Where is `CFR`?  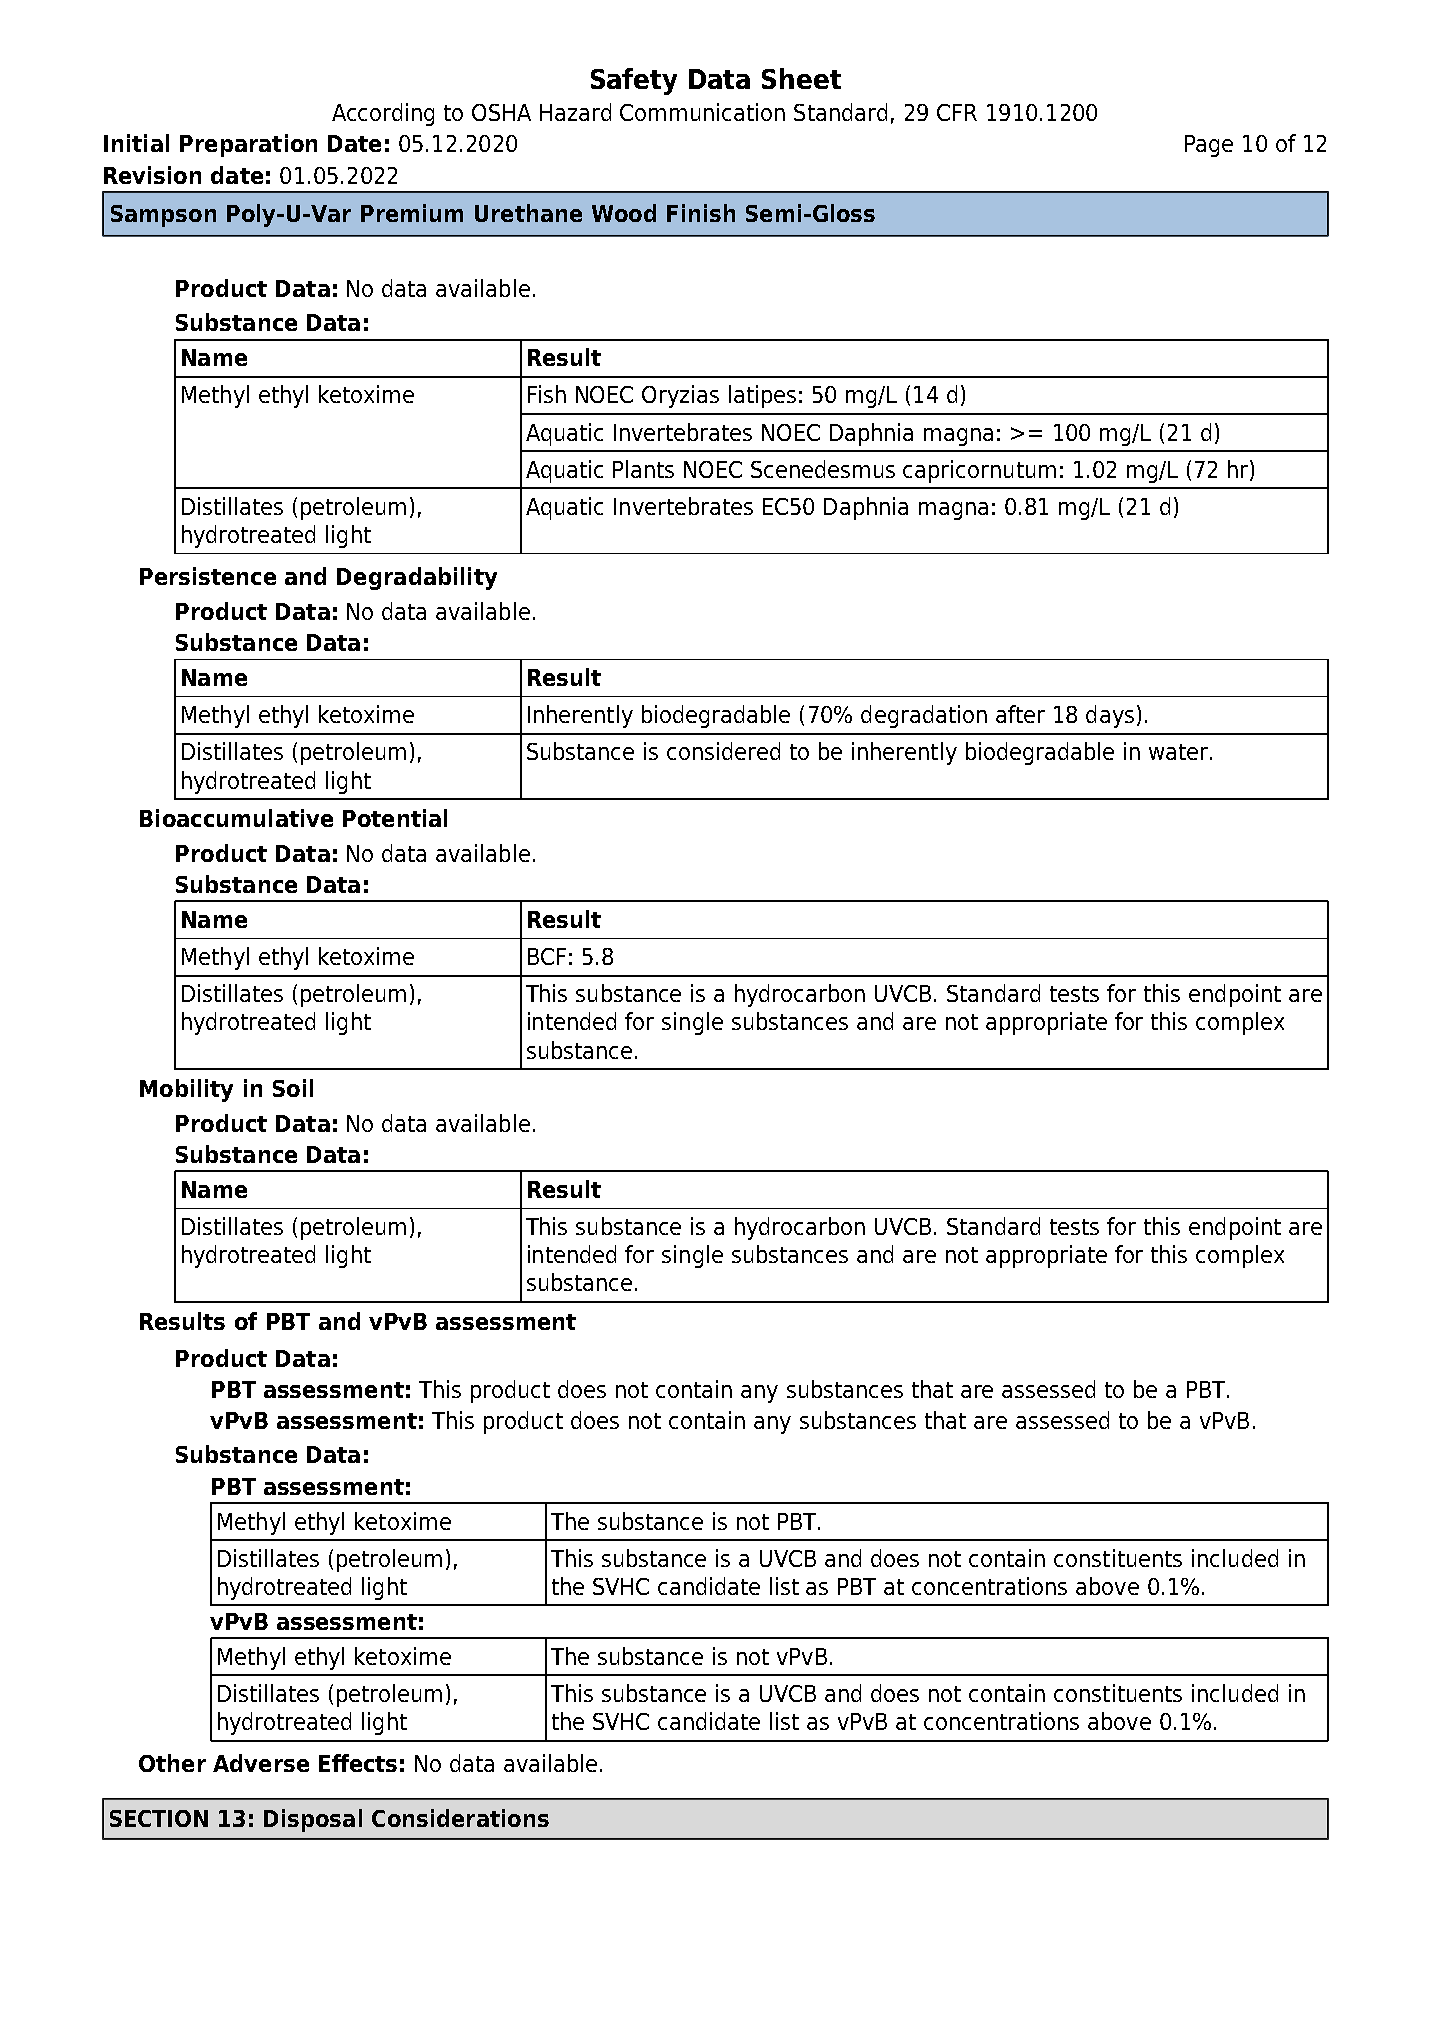 CFR is located at coordinates (957, 112).
